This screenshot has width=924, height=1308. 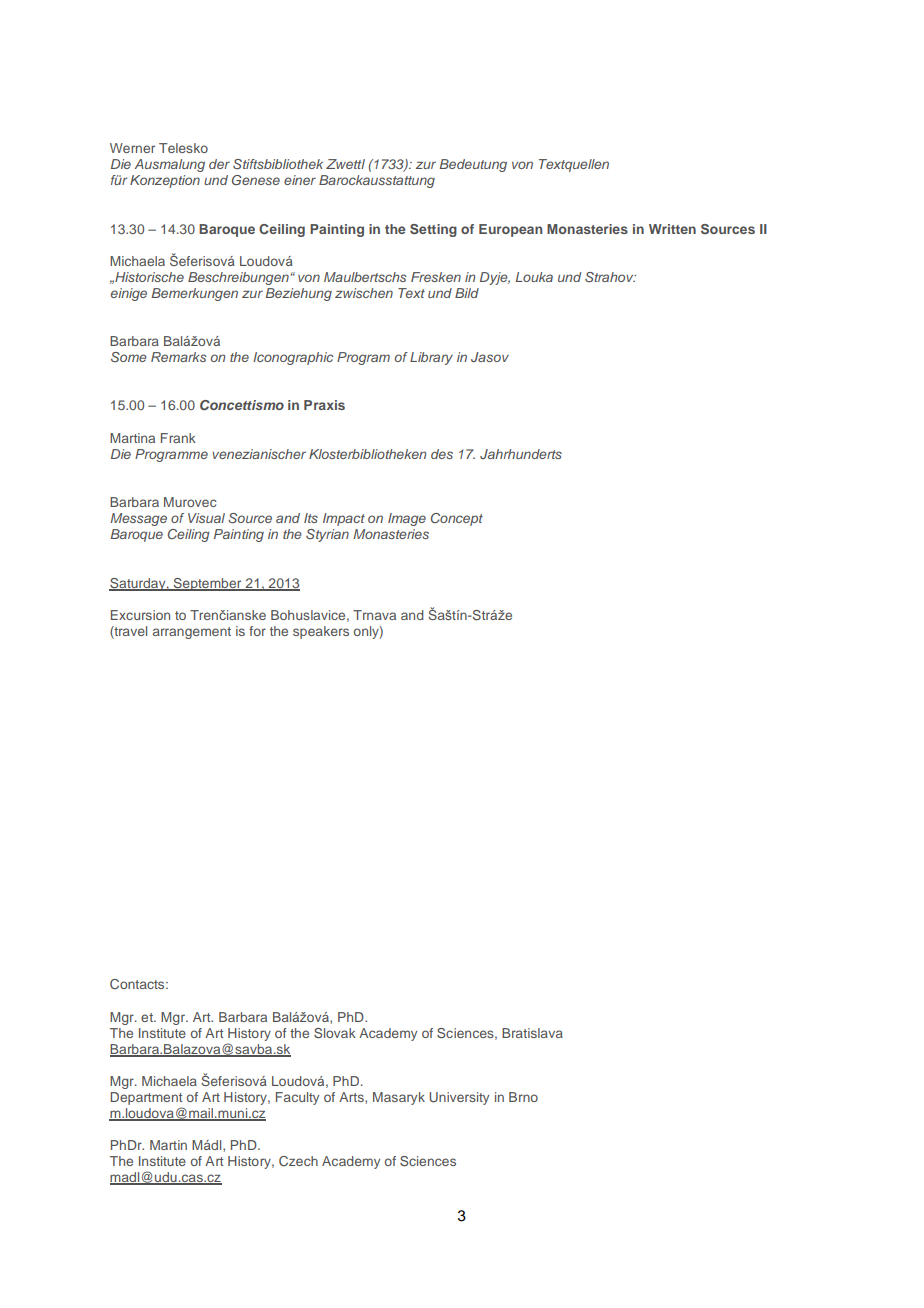 What do you see at coordinates (523, 1097) in the screenshot?
I see `Brno` at bounding box center [523, 1097].
